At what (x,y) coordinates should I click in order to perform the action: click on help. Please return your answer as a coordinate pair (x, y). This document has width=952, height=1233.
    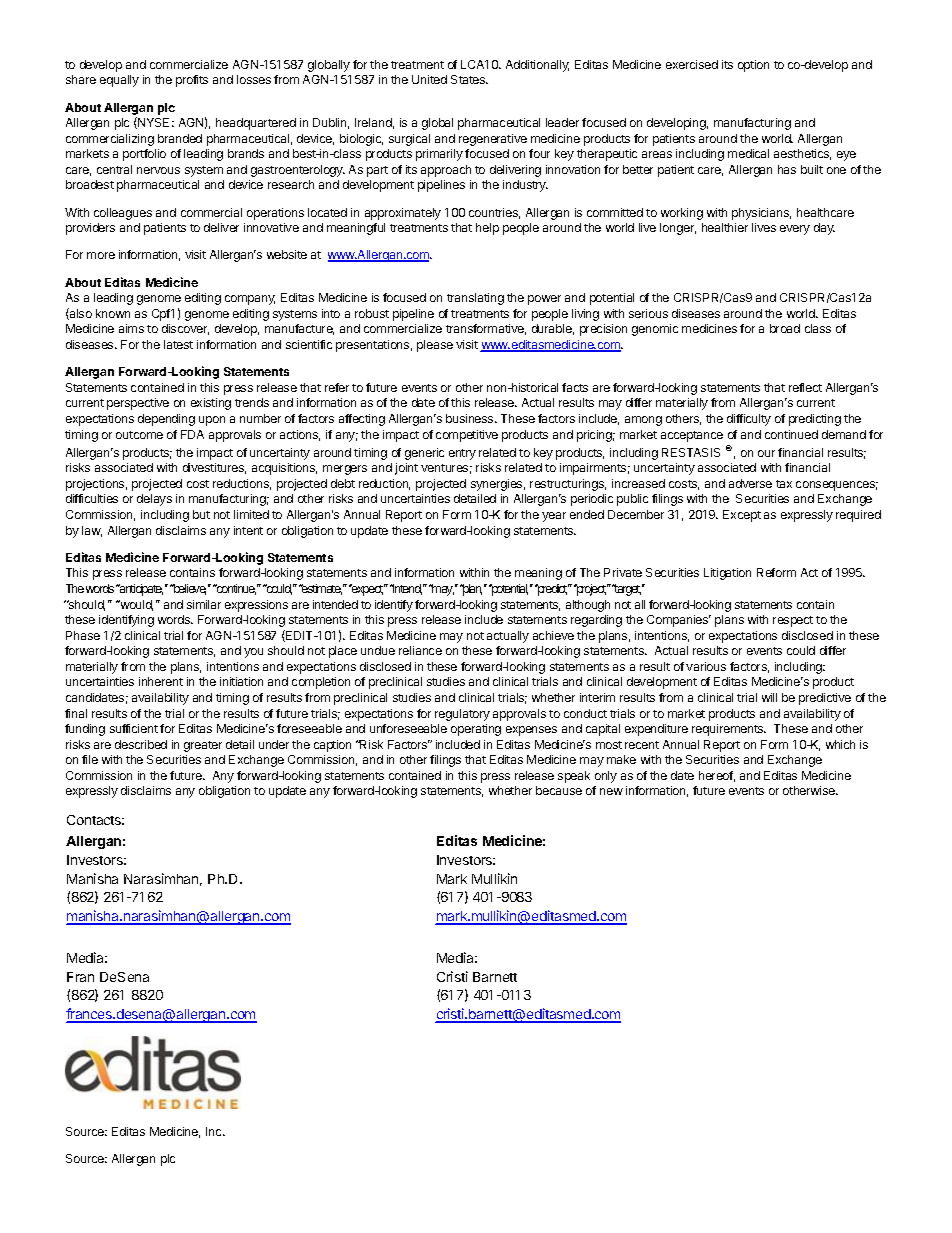
    Looking at the image, I should click on (487, 229).
